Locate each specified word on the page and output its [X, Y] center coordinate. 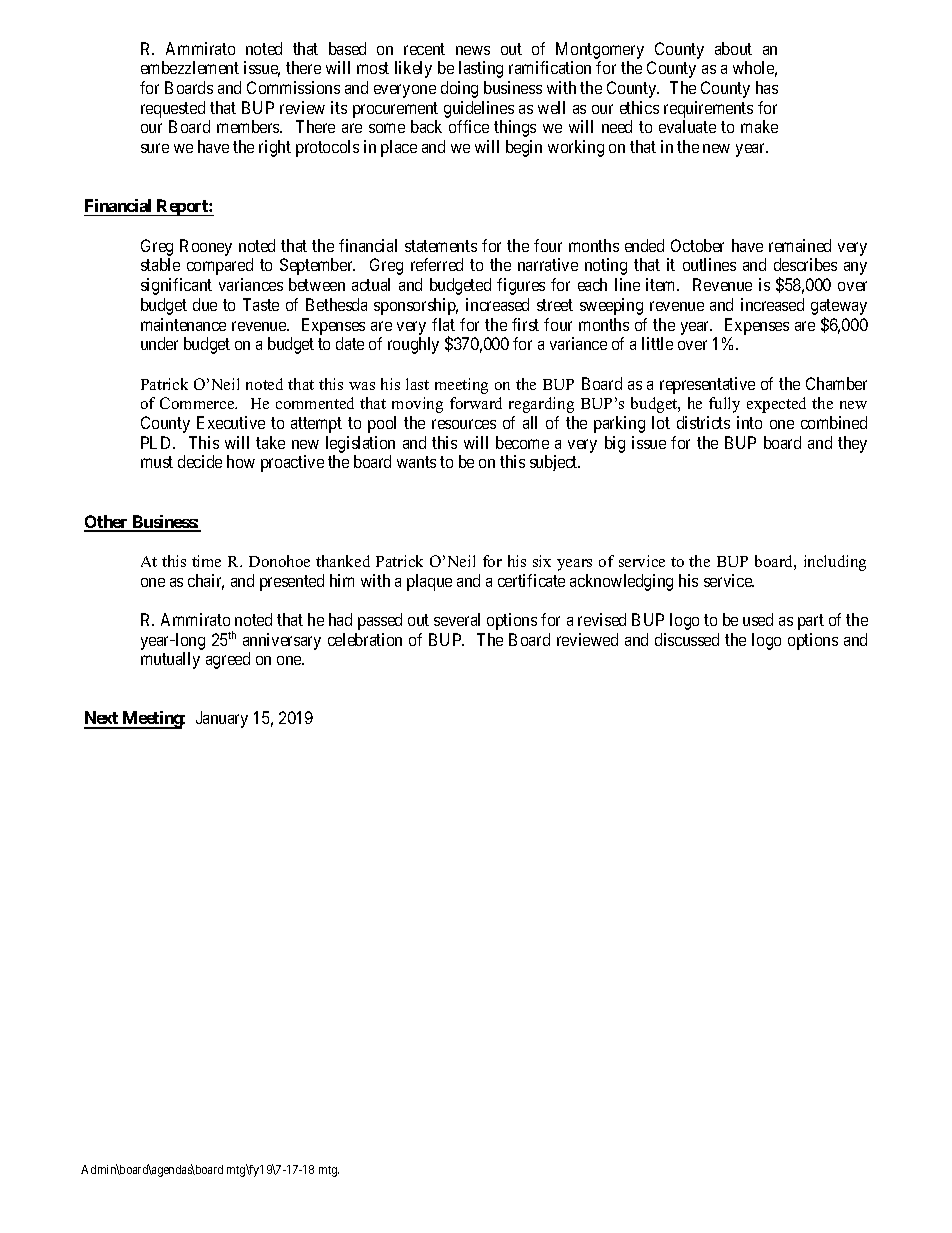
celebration [365, 639]
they [852, 444]
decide [200, 461]
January [222, 719]
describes [805, 264]
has [767, 87]
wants [416, 462]
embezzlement [190, 67]
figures [521, 286]
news [473, 50]
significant [176, 286]
